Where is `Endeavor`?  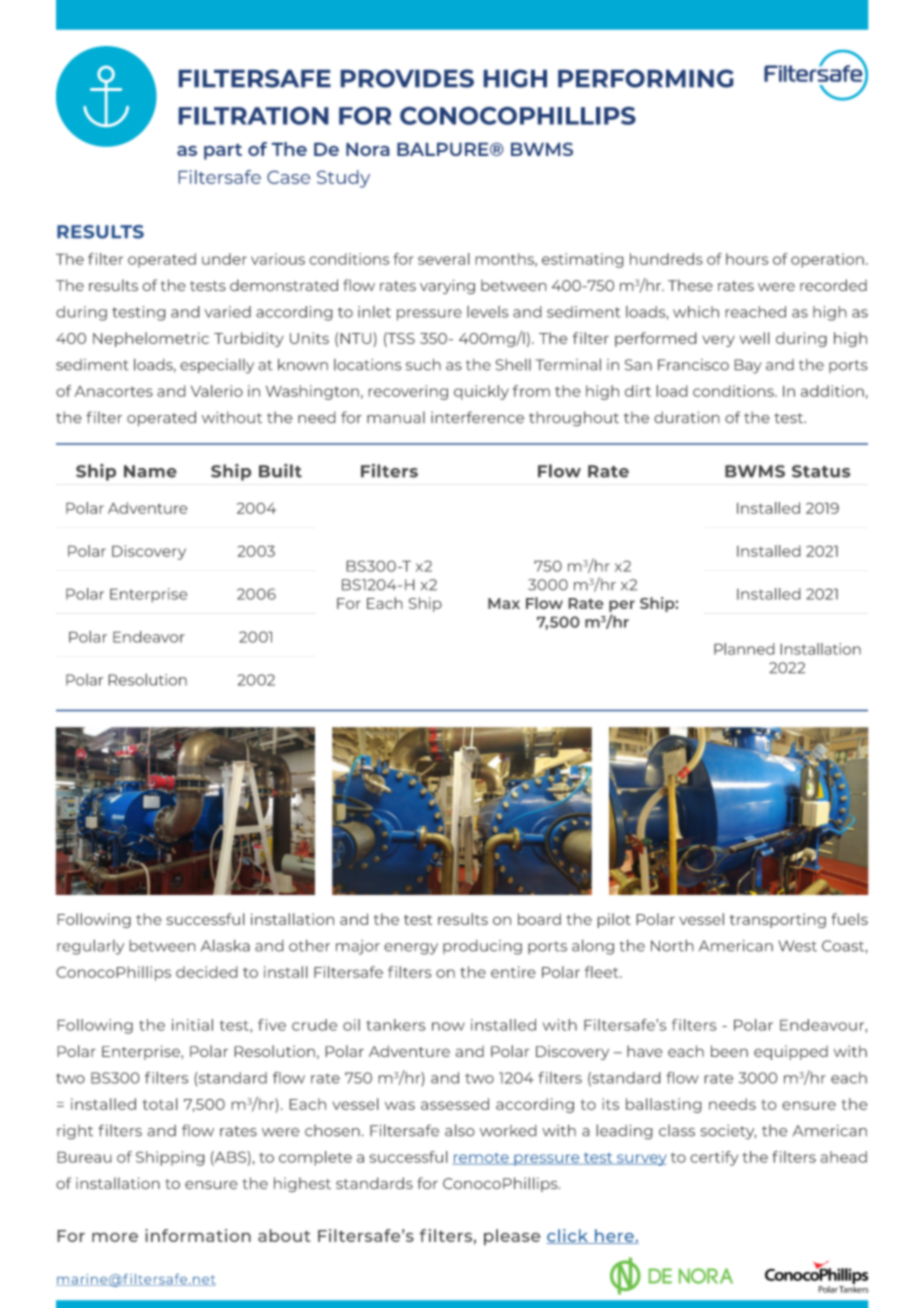
Endeavor is located at coordinates (149, 637).
